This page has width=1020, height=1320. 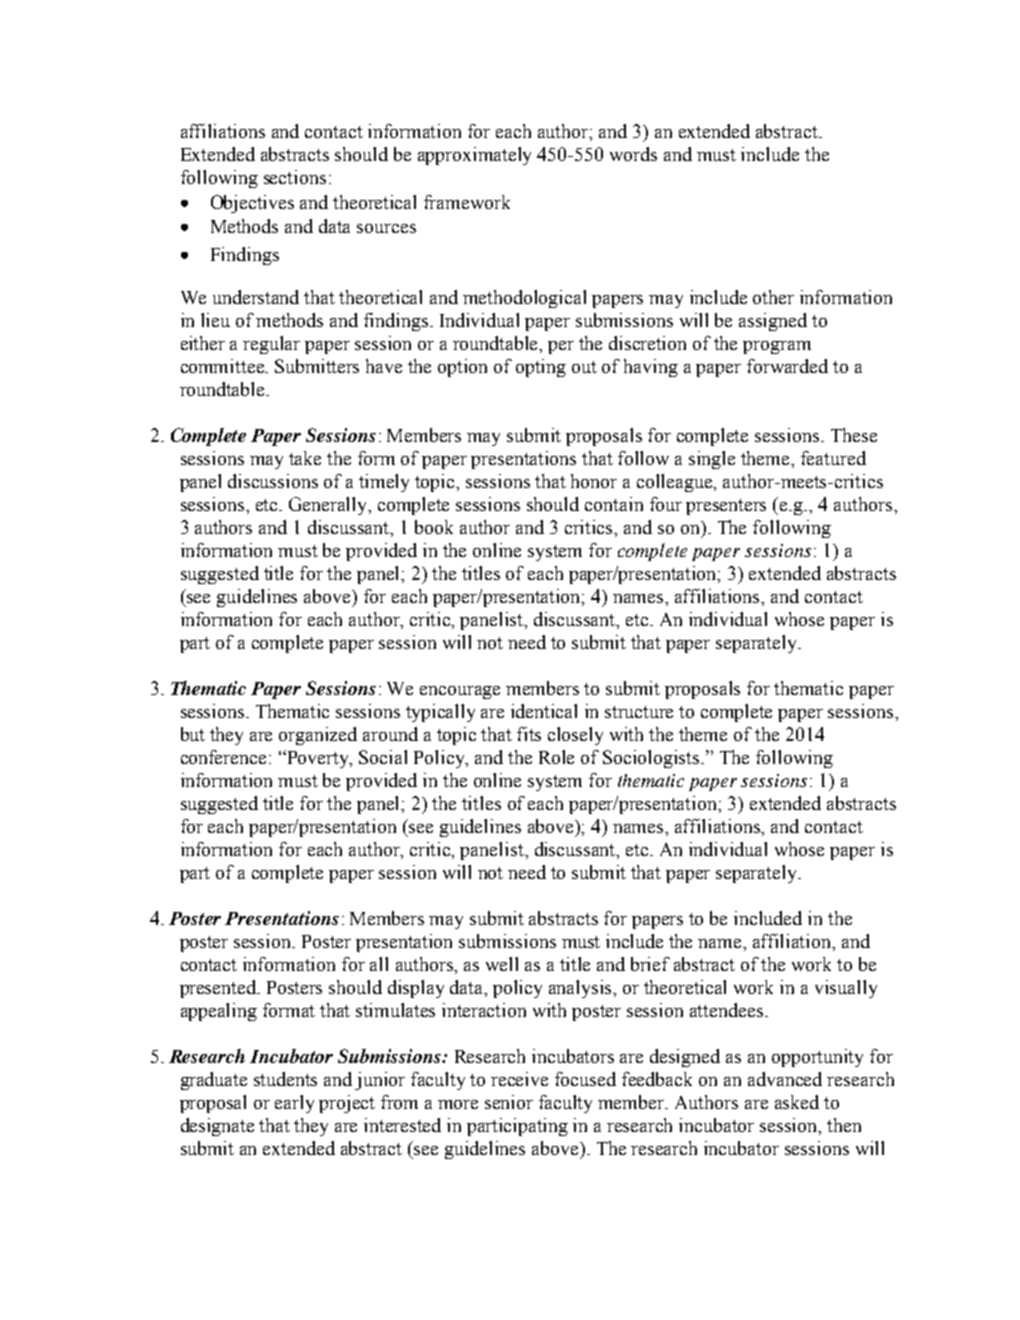 I want to click on forwarded, so click(x=787, y=366).
